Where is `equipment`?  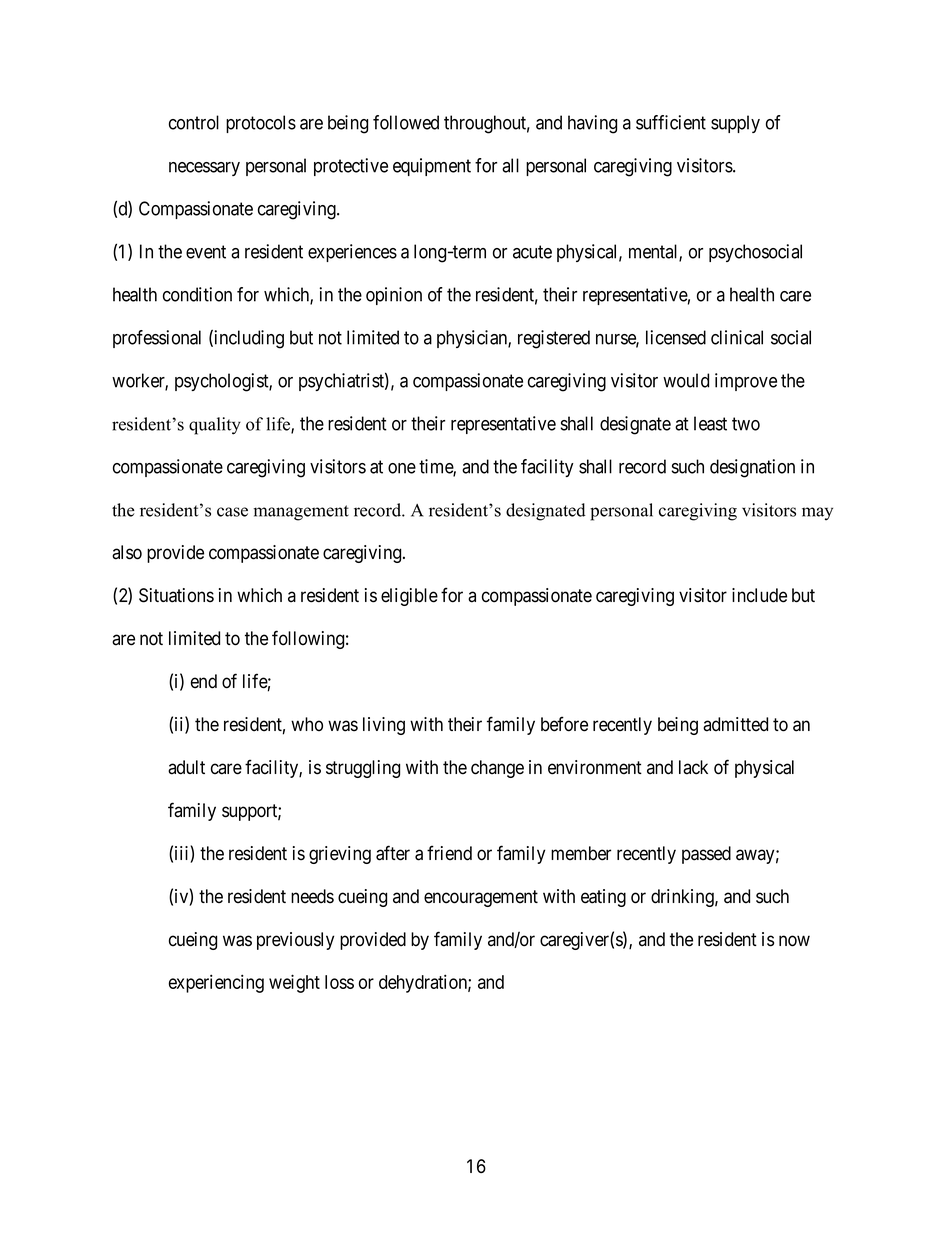
equipment is located at coordinates (432, 167).
